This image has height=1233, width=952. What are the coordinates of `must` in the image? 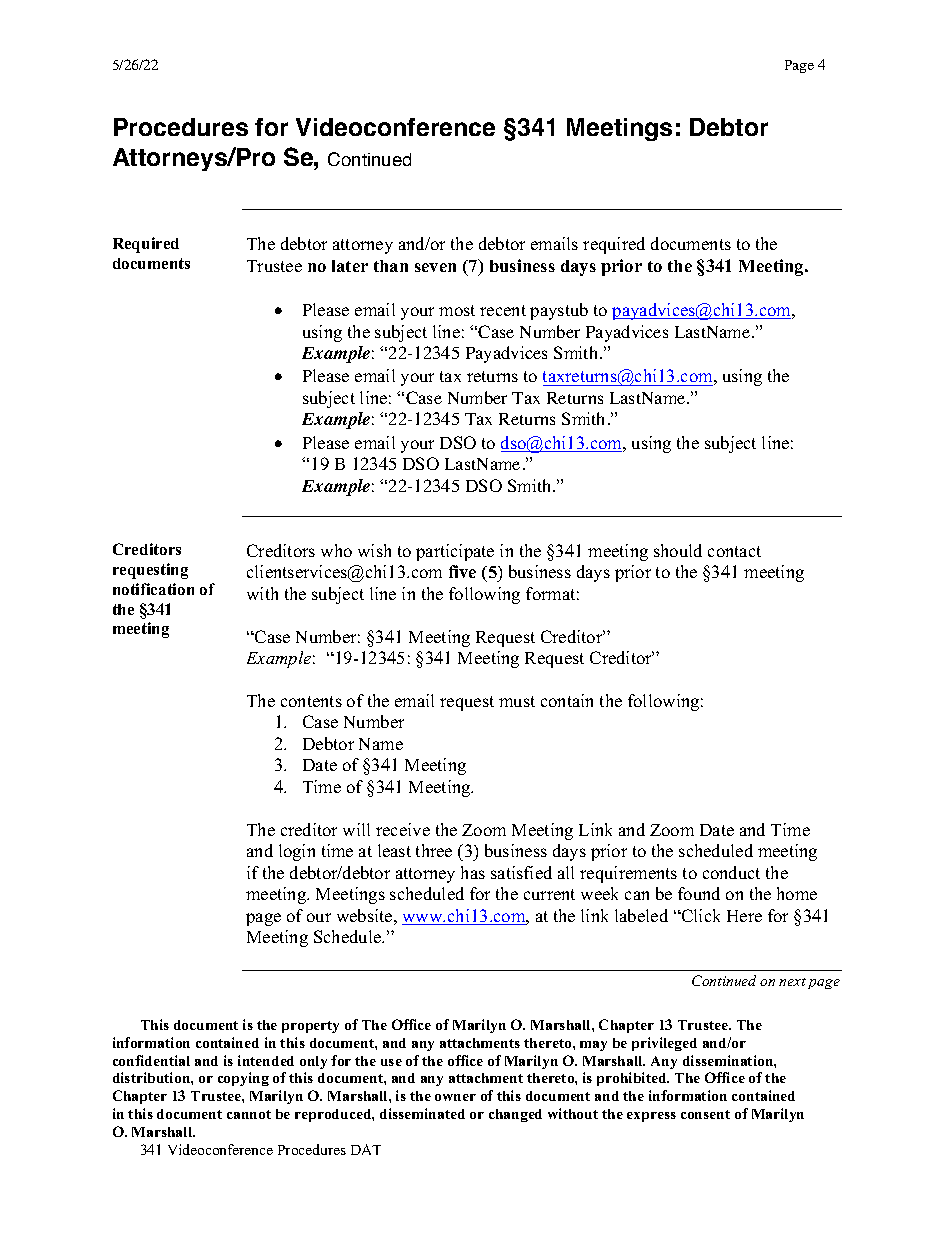 It's located at (517, 701).
